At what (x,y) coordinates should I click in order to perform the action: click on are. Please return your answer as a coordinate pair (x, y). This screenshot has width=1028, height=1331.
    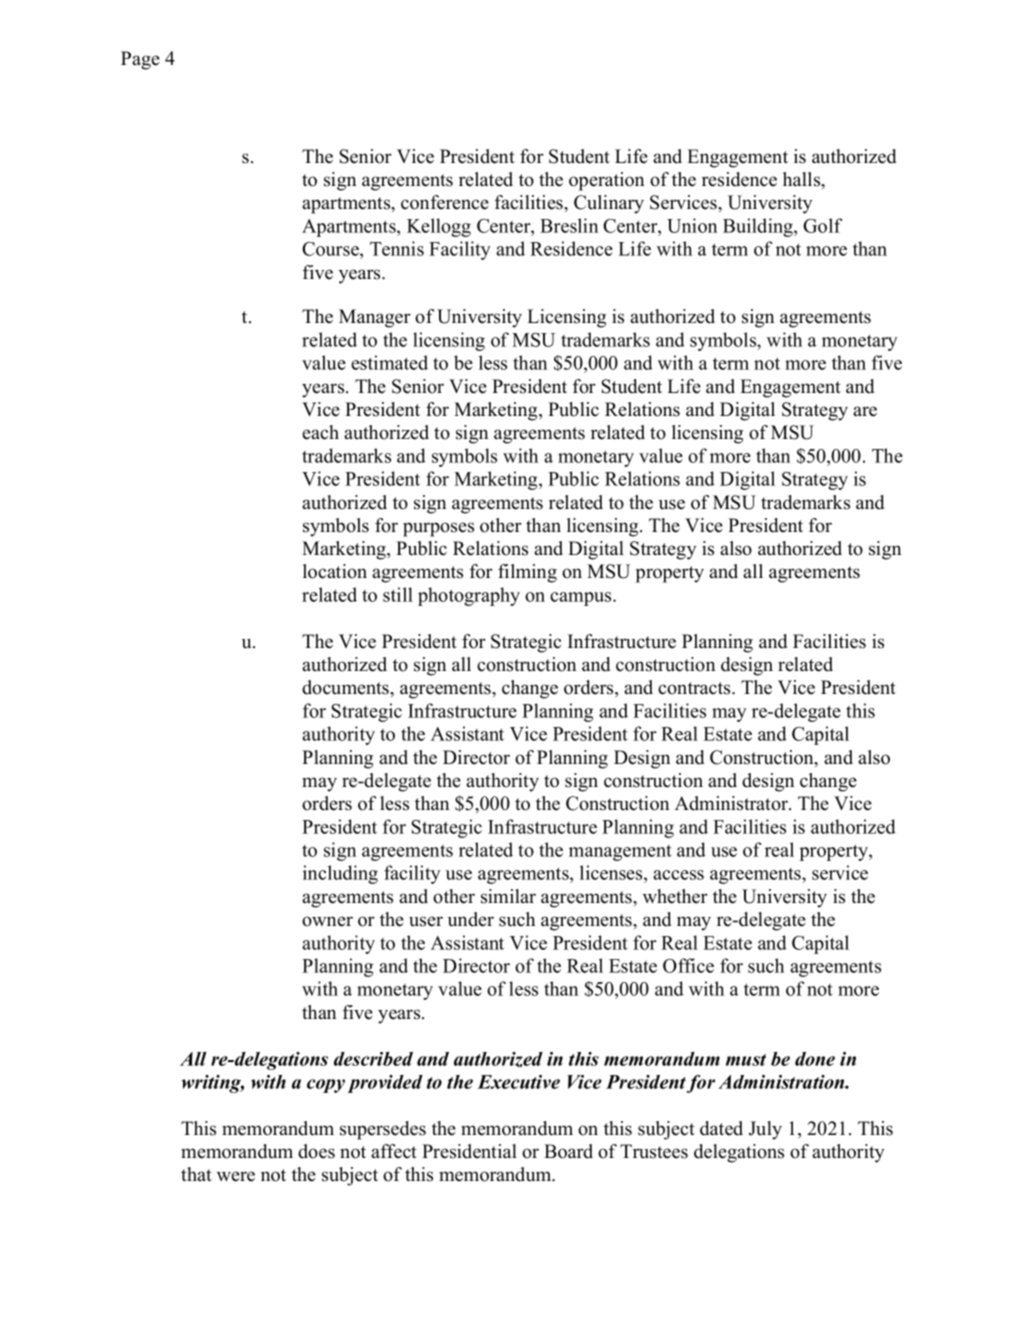
    Looking at the image, I should click on (865, 411).
